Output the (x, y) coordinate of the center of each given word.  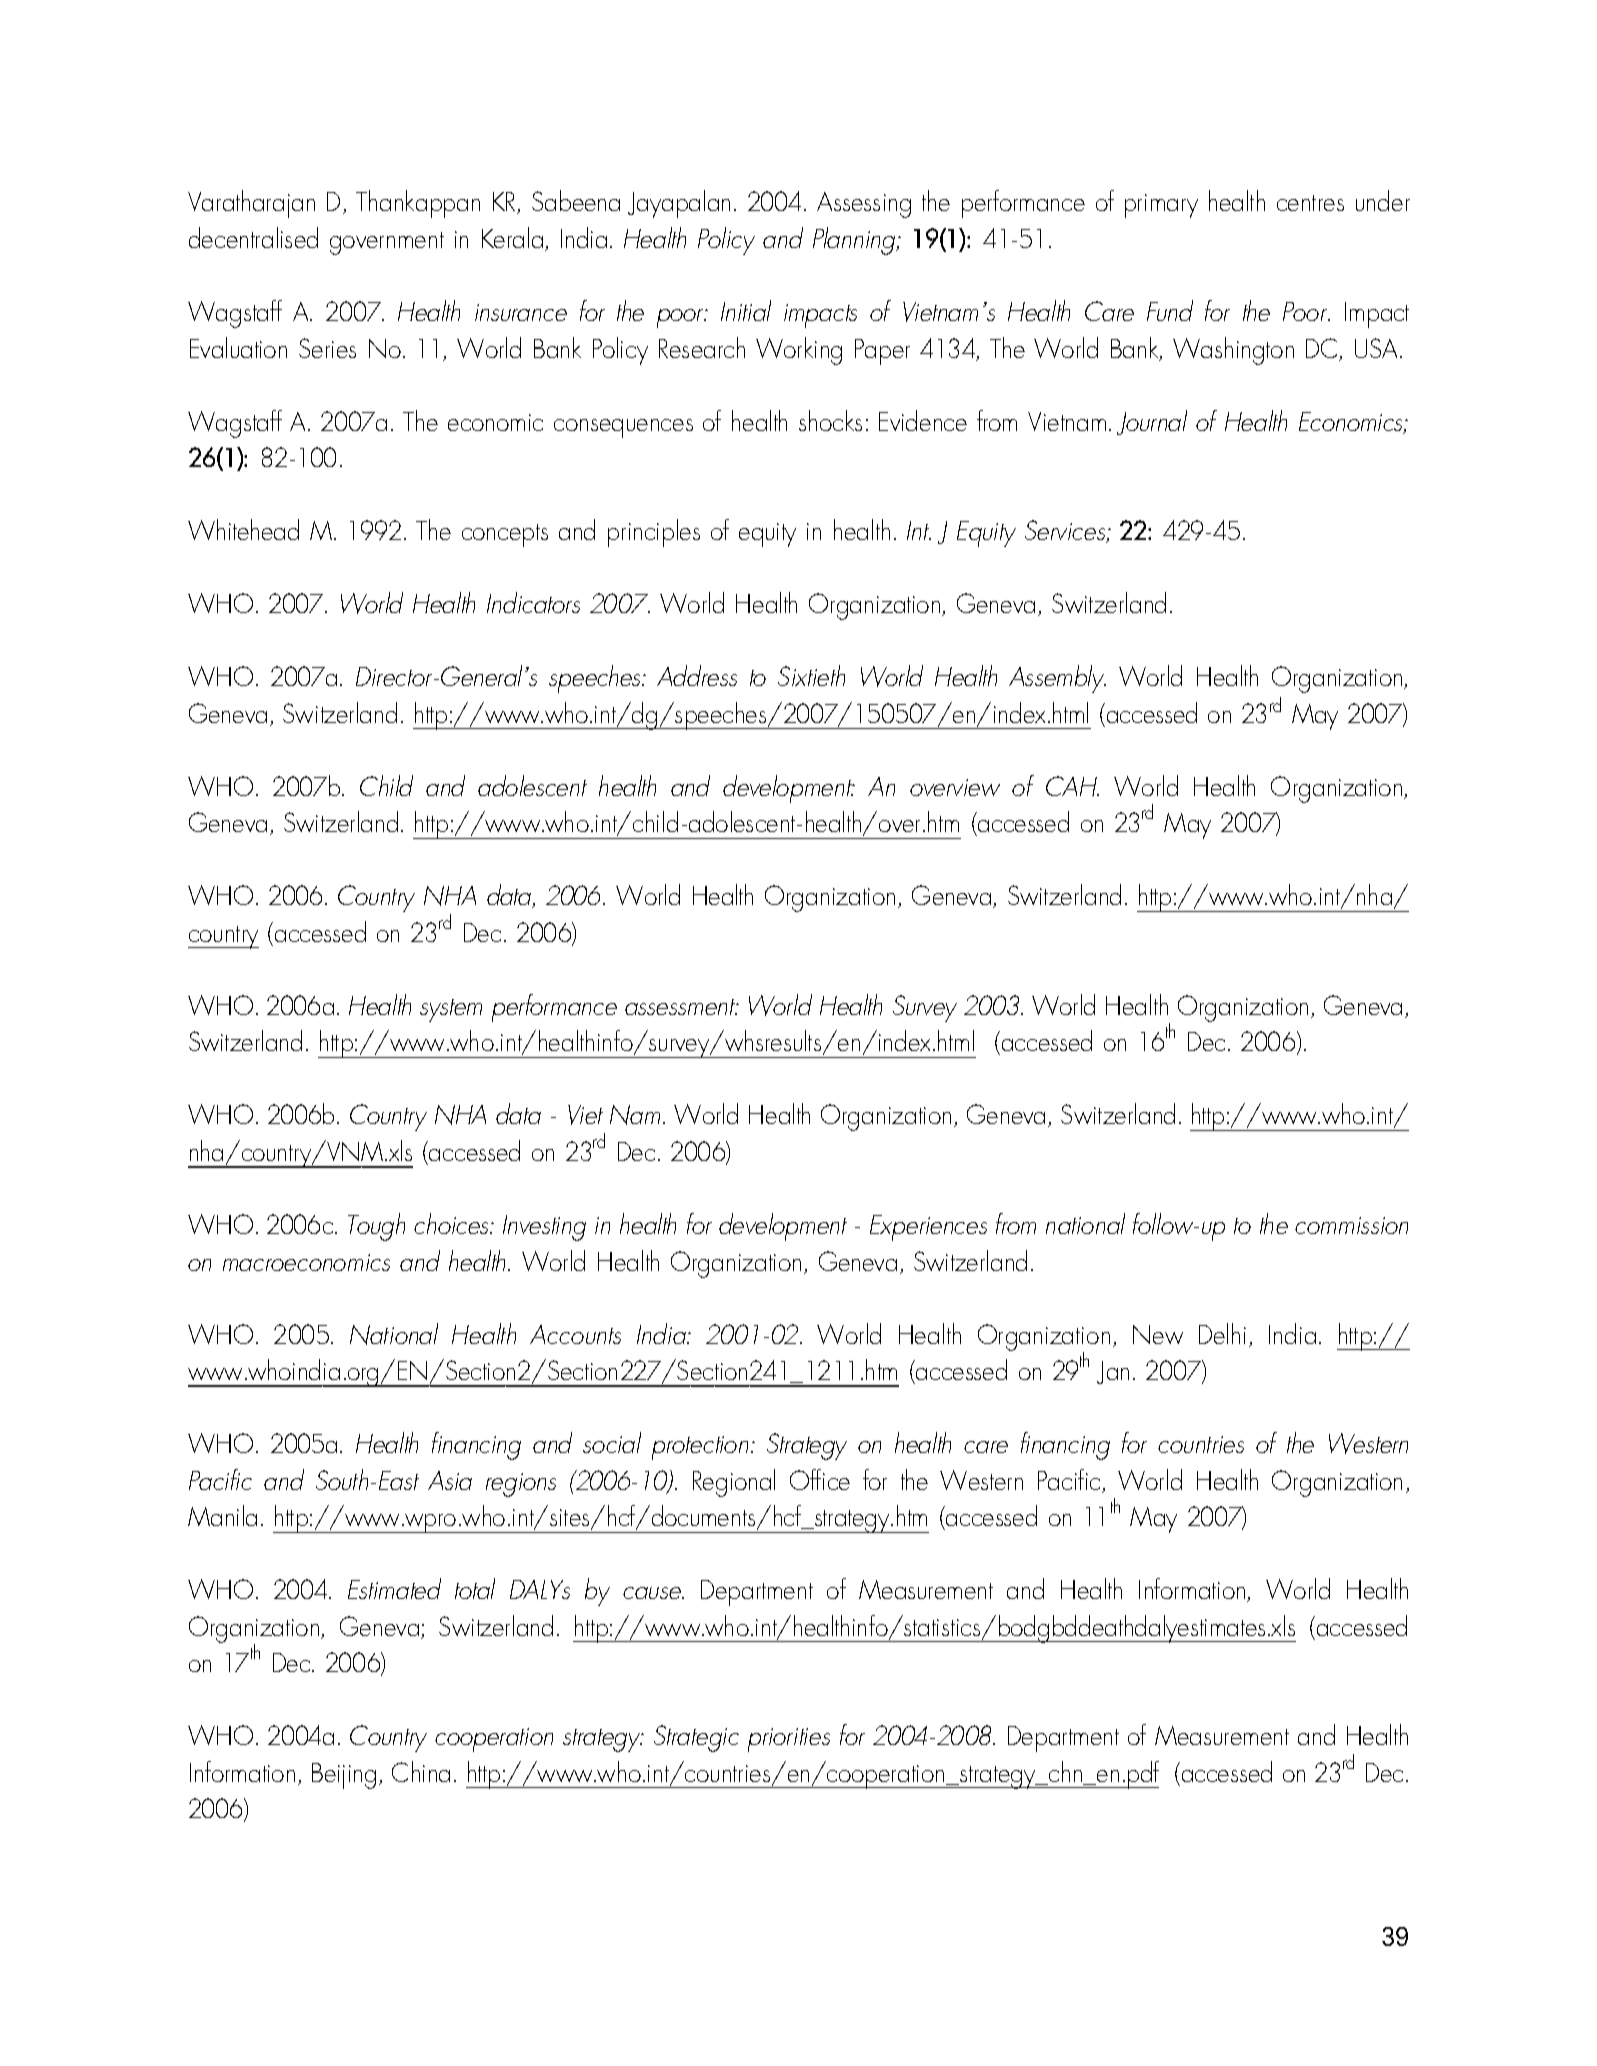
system (451, 1010)
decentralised (253, 237)
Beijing (344, 1776)
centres (1310, 203)
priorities (789, 1740)
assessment (681, 1007)
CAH (1072, 786)
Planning (855, 241)
